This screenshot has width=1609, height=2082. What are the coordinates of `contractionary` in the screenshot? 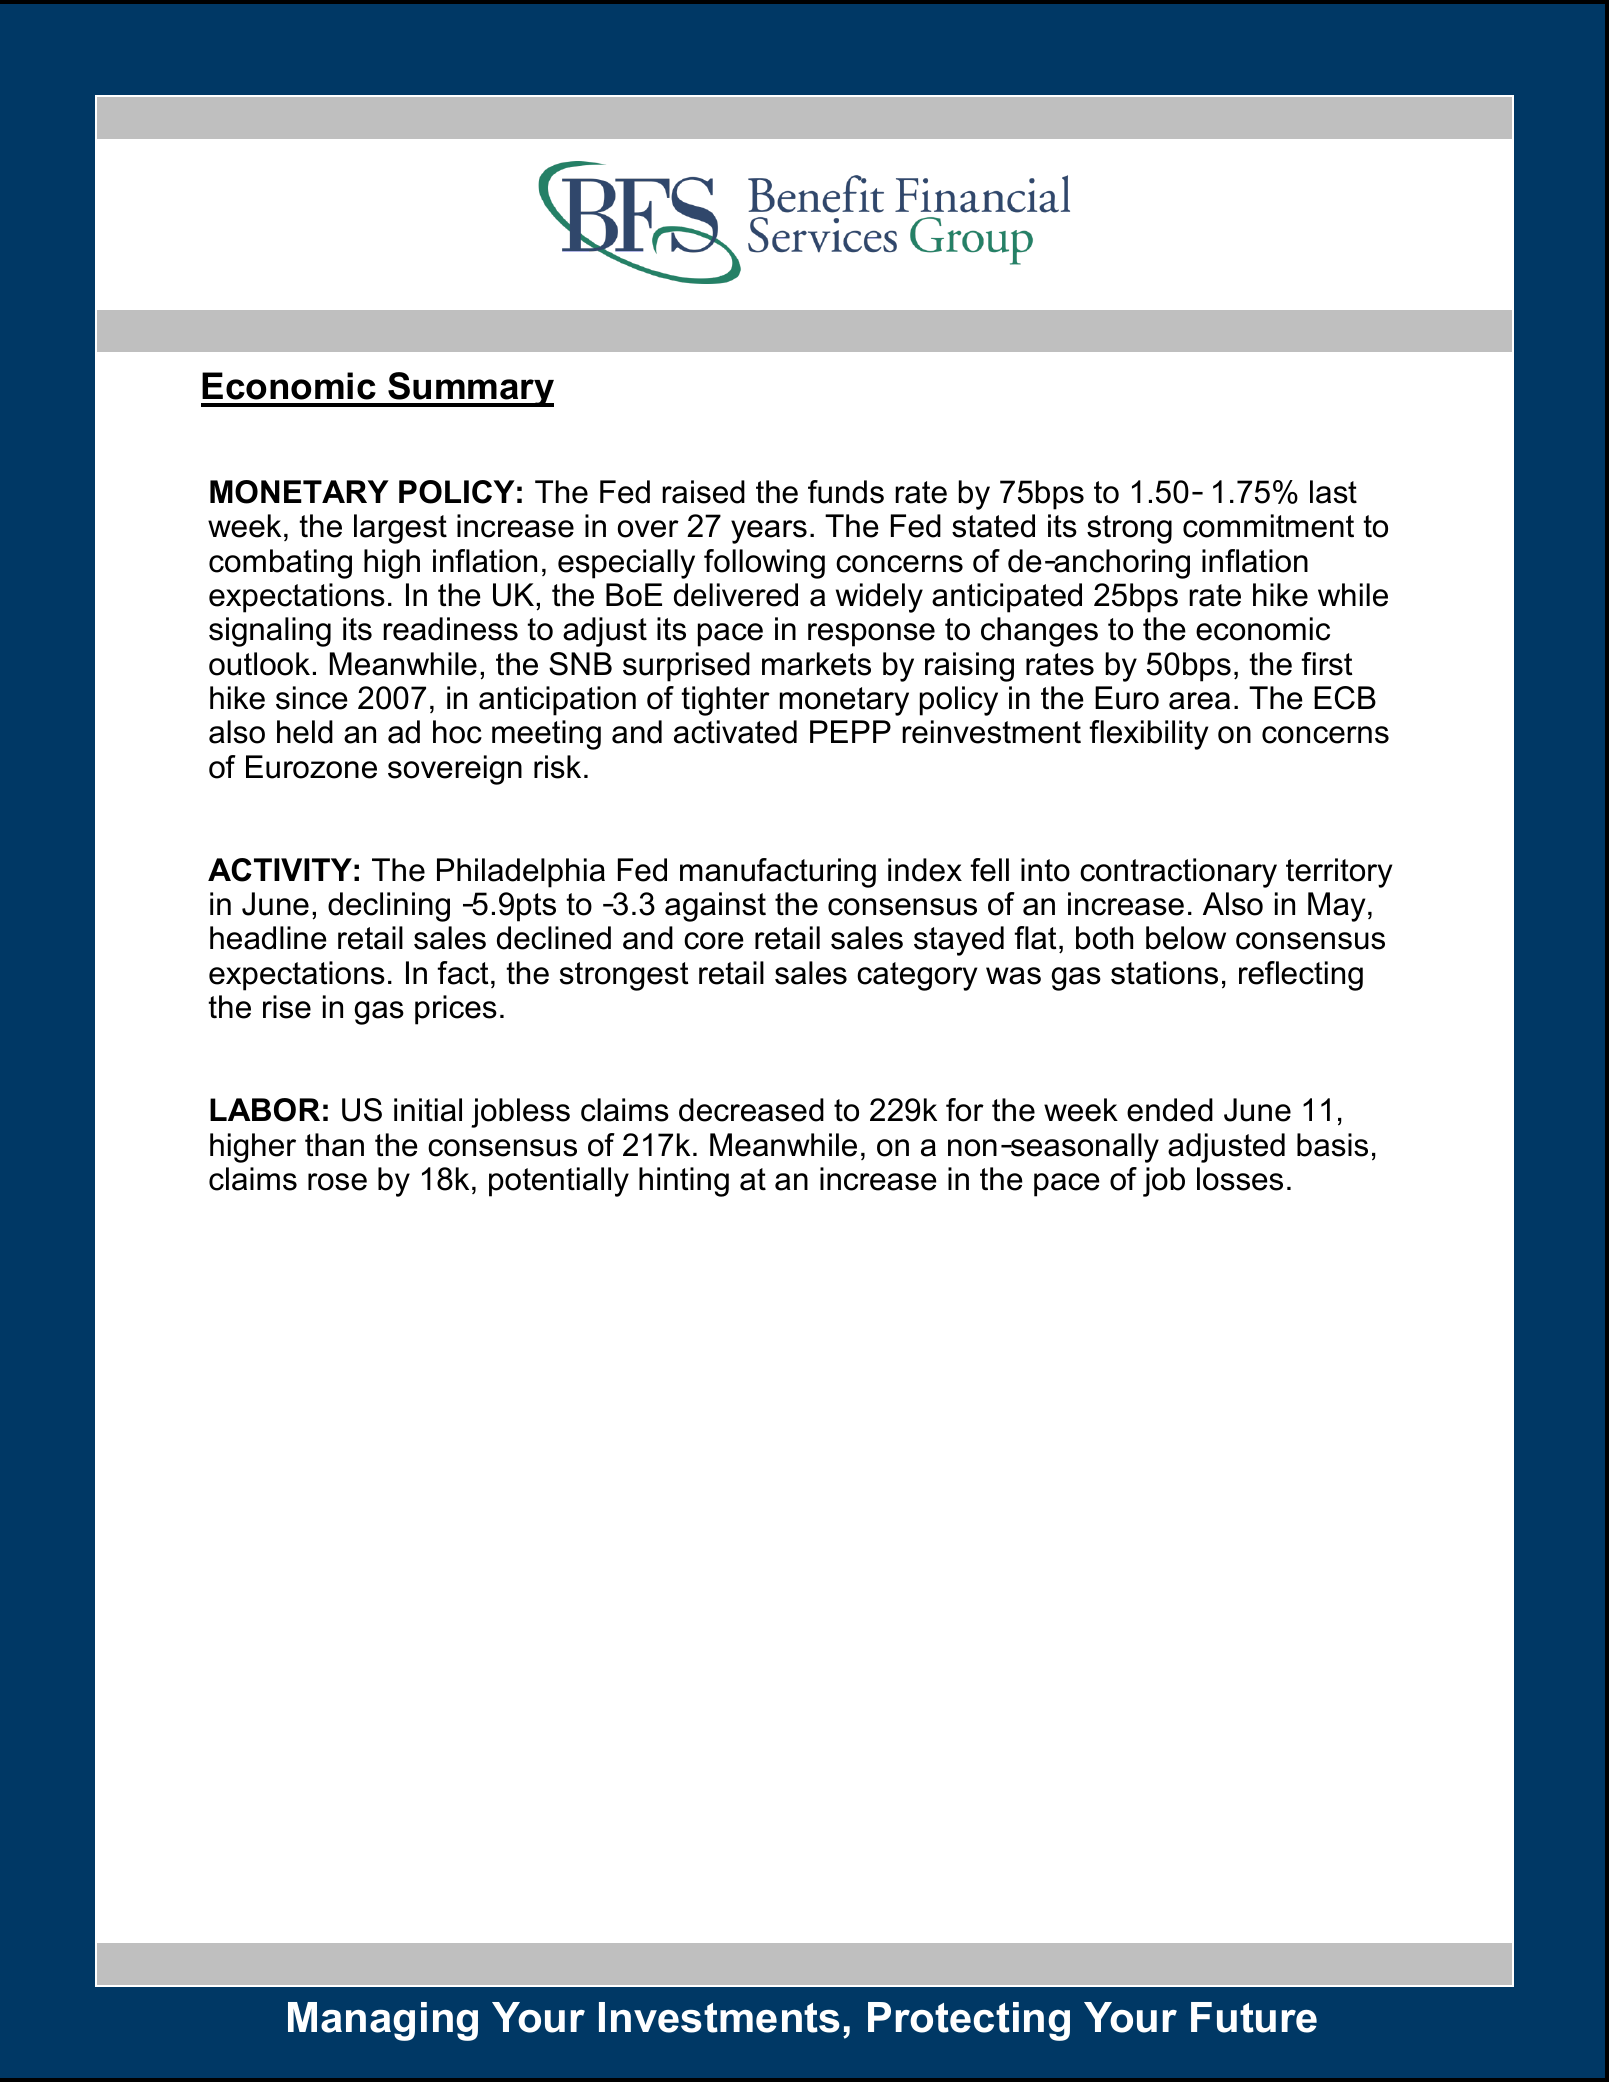 It's located at (1178, 873).
